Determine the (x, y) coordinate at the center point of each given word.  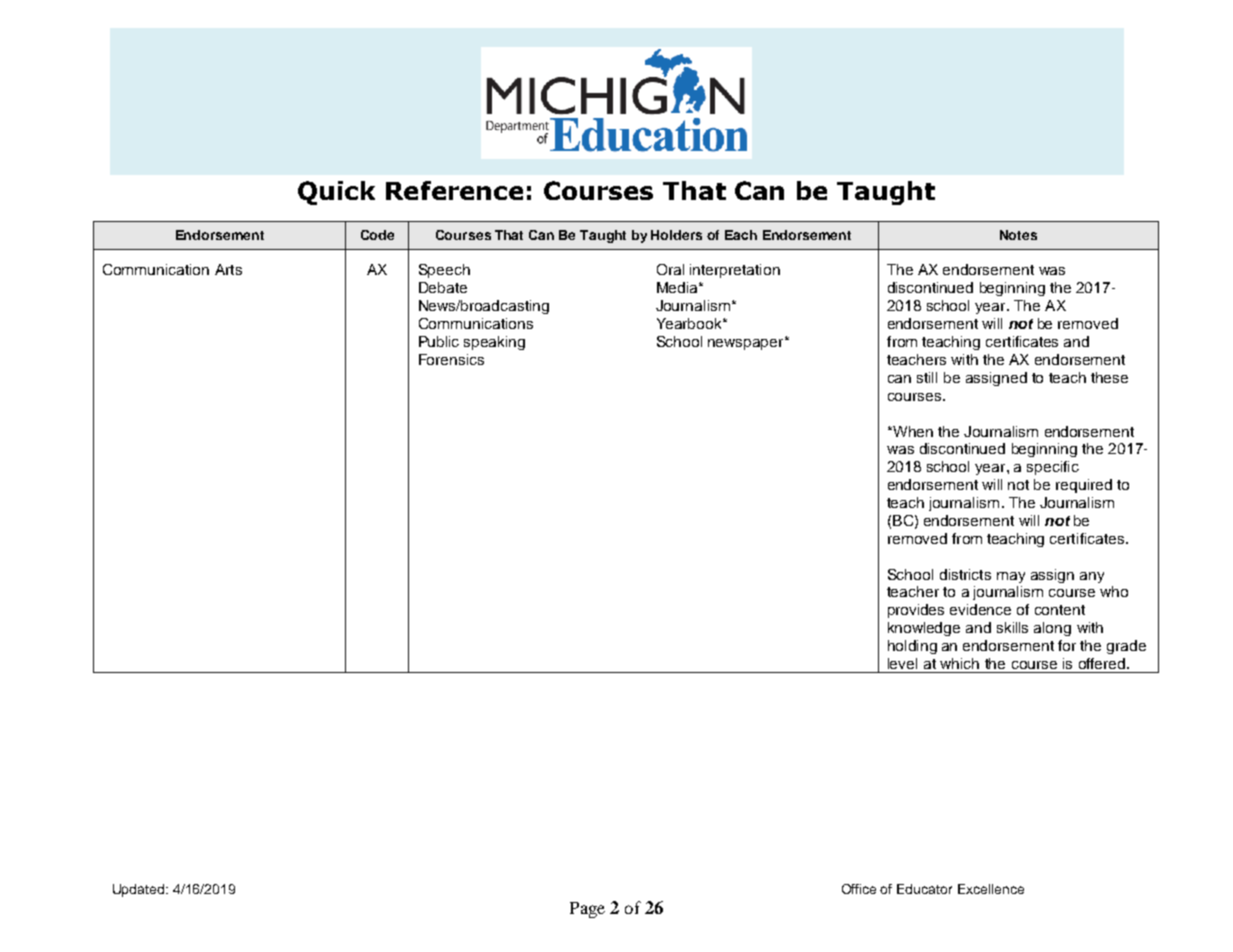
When (912, 431)
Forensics (451, 359)
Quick (336, 193)
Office (859, 889)
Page (587, 910)
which (959, 663)
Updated (140, 890)
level (902, 663)
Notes (1018, 235)
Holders (676, 235)
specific (1053, 468)
